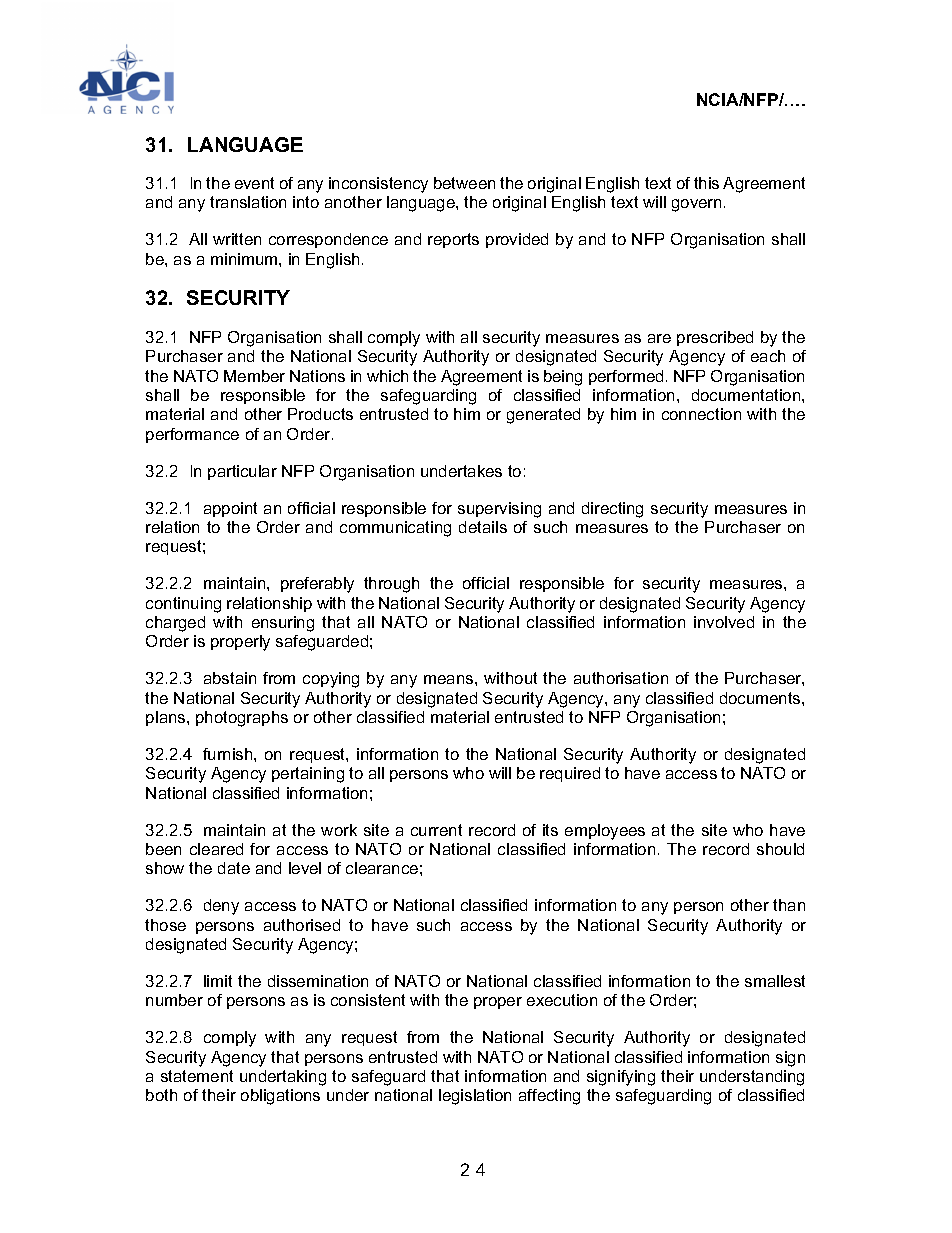 The height and width of the page is (1233, 952). I want to click on involved, so click(724, 622).
